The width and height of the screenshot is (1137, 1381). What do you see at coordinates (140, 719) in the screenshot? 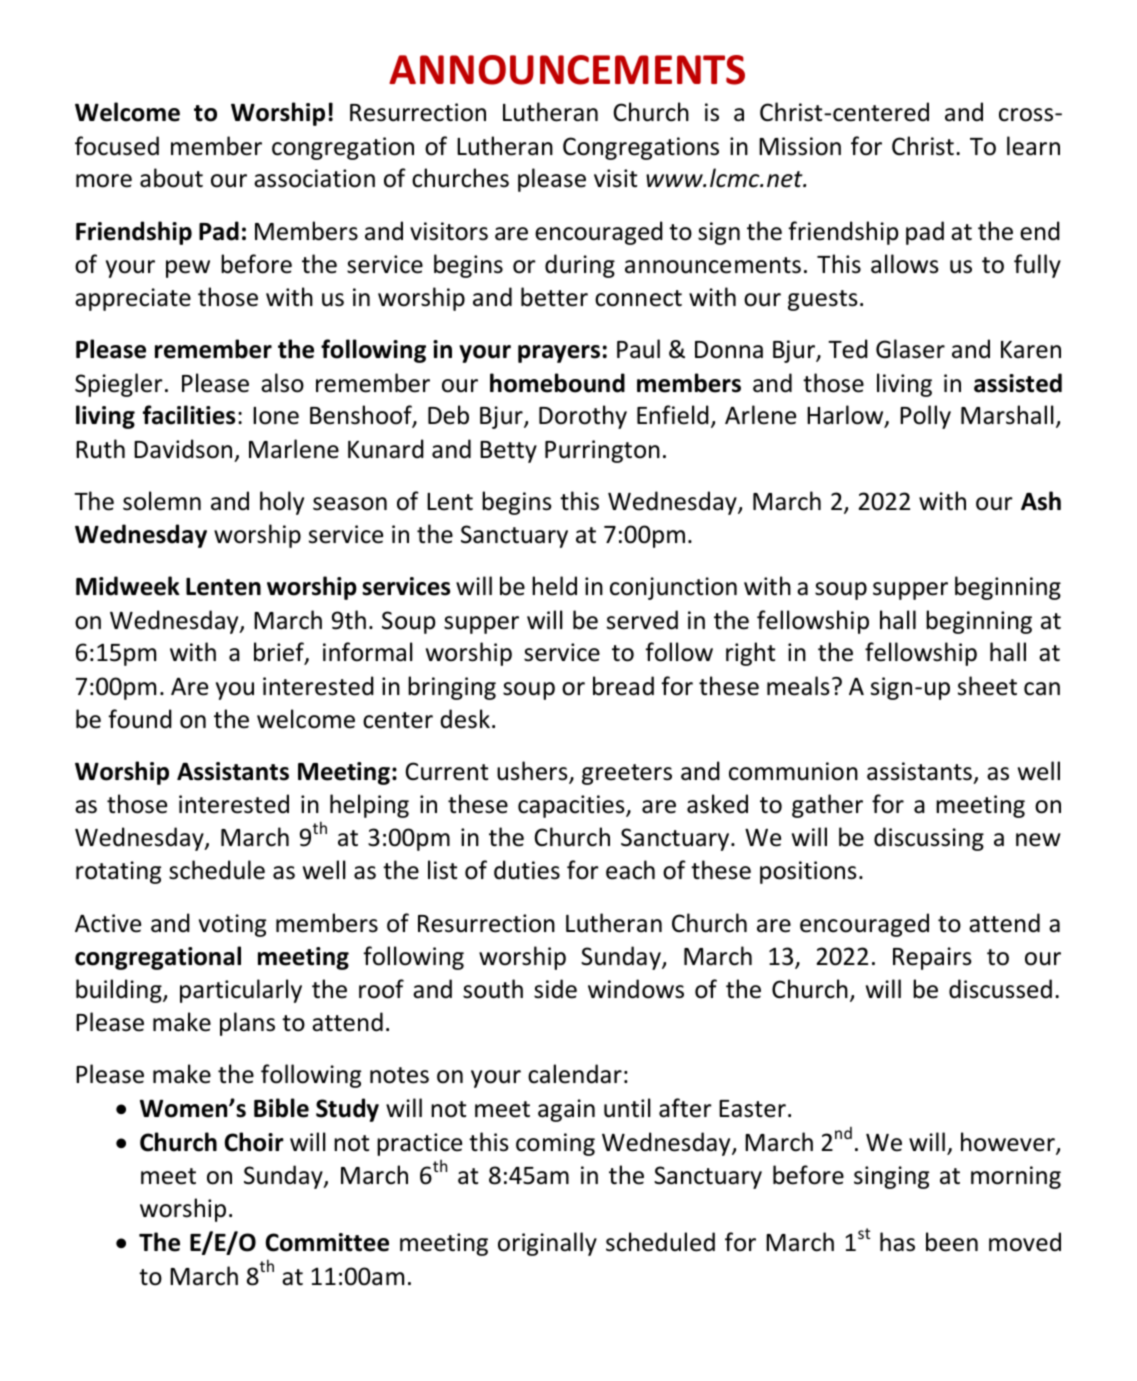
I see `found` at bounding box center [140, 719].
